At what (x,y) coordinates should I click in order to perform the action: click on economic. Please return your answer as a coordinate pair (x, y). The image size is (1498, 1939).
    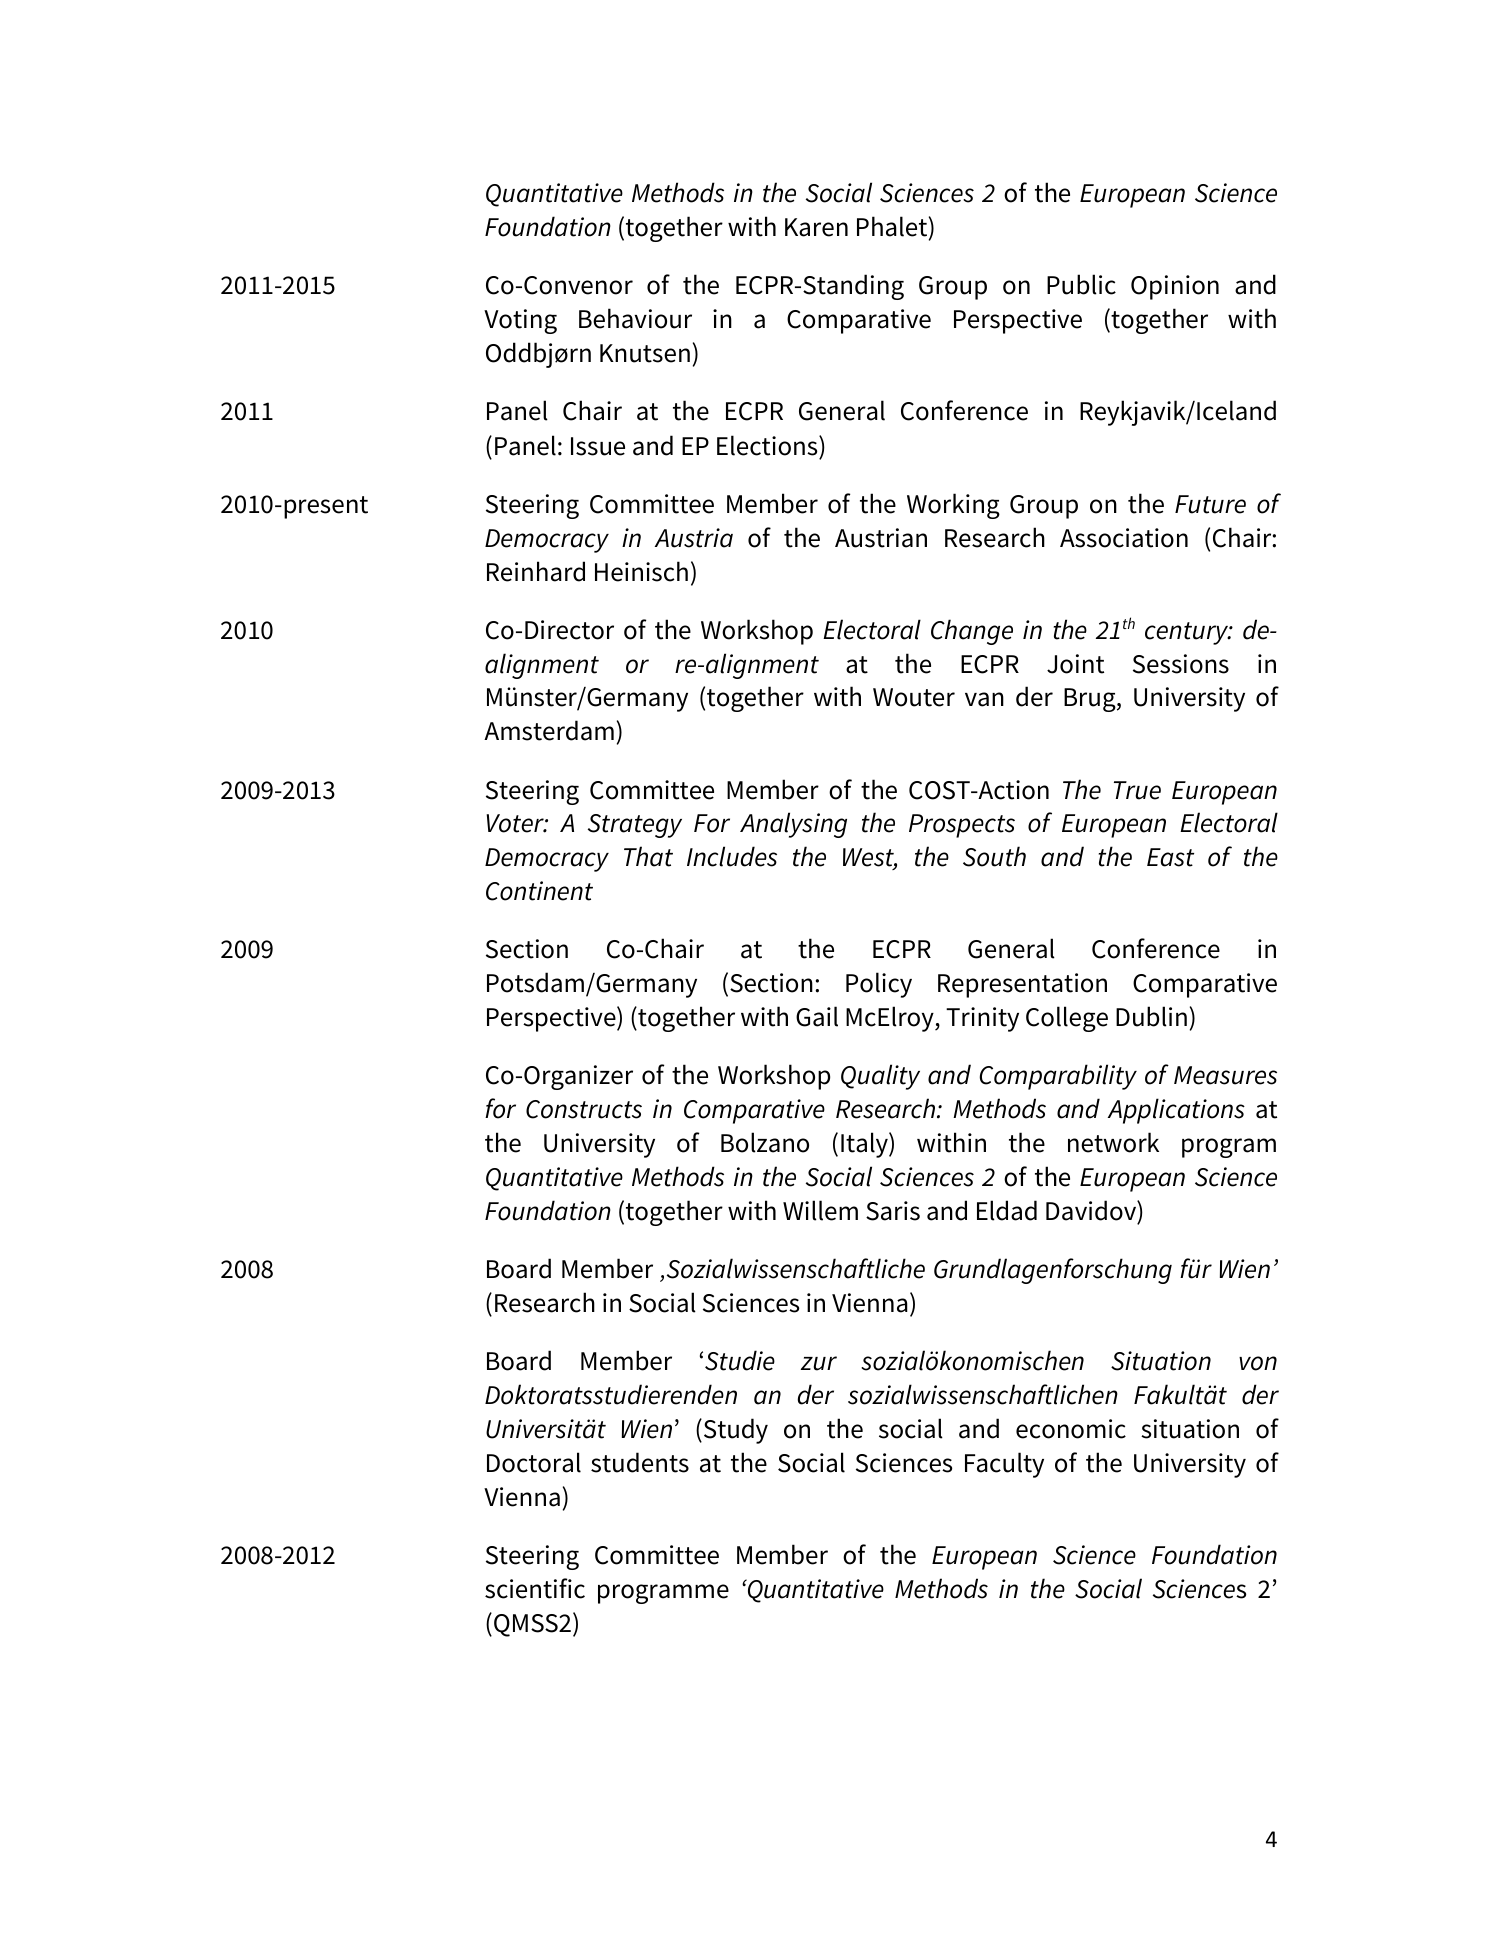
    Looking at the image, I should click on (1071, 1429).
